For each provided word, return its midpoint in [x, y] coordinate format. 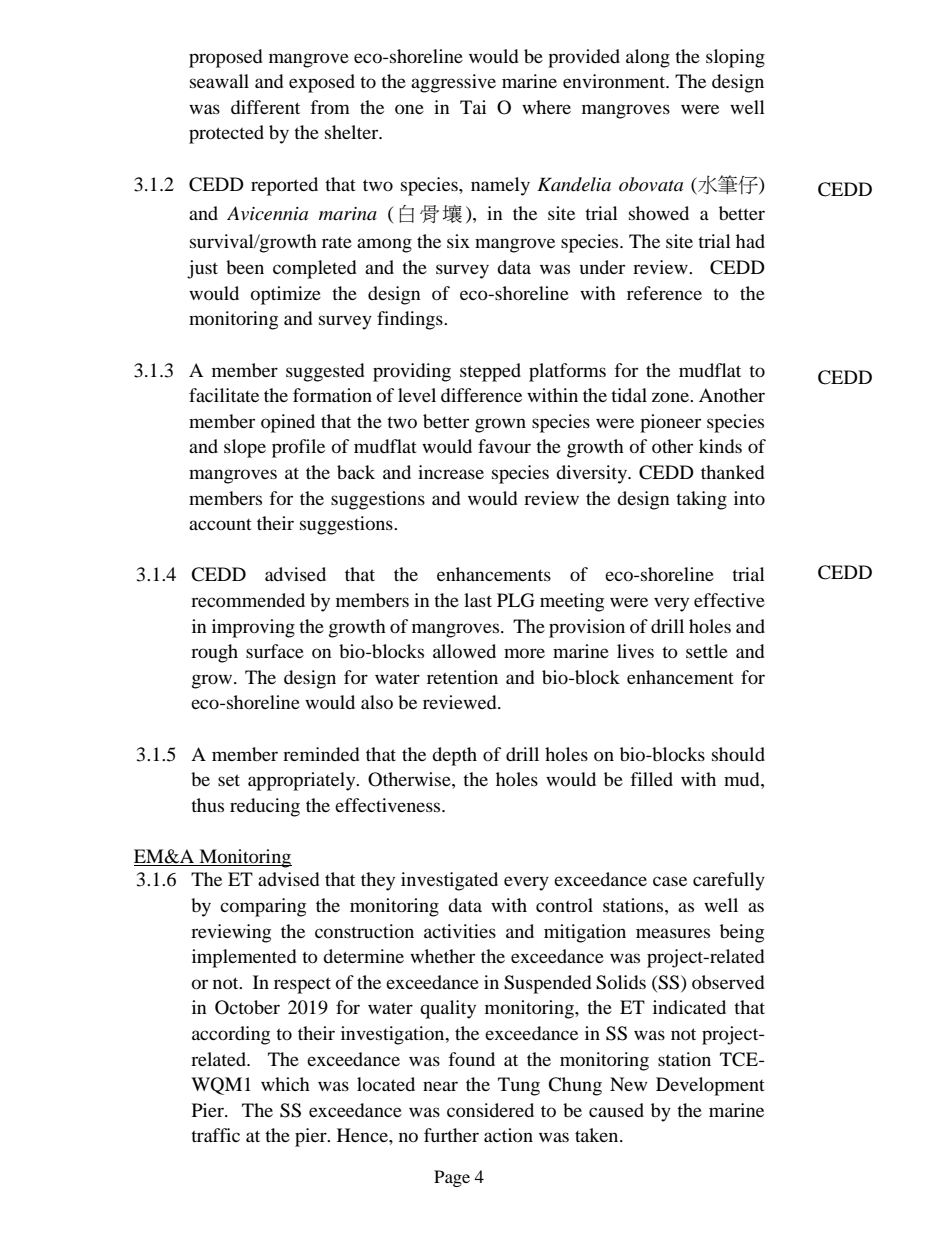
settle [707, 651]
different [265, 107]
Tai [473, 107]
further [451, 1135]
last [478, 600]
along [648, 58]
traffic [215, 1135]
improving [253, 628]
